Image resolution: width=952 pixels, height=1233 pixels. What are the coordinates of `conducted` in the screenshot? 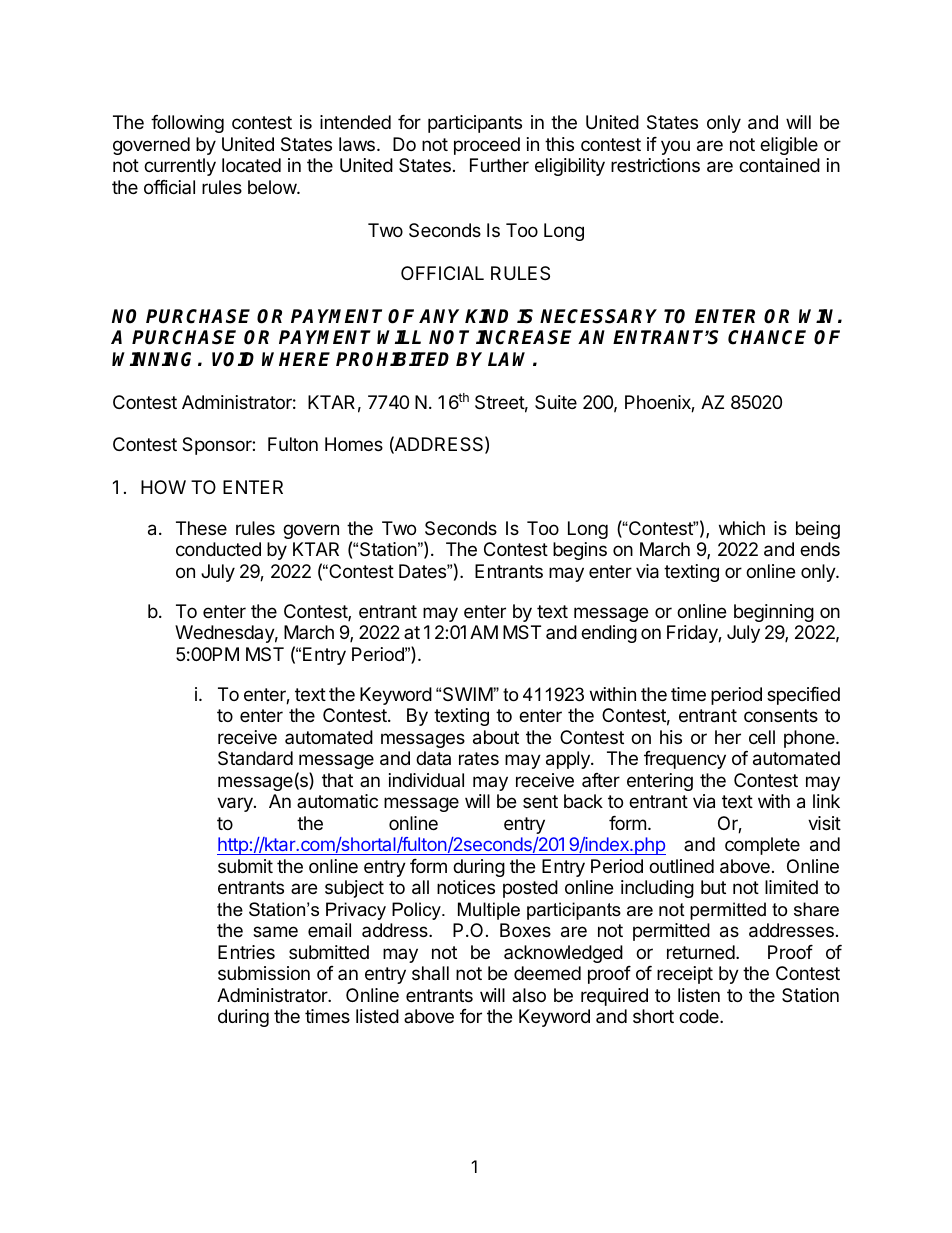 It's located at (218, 549).
